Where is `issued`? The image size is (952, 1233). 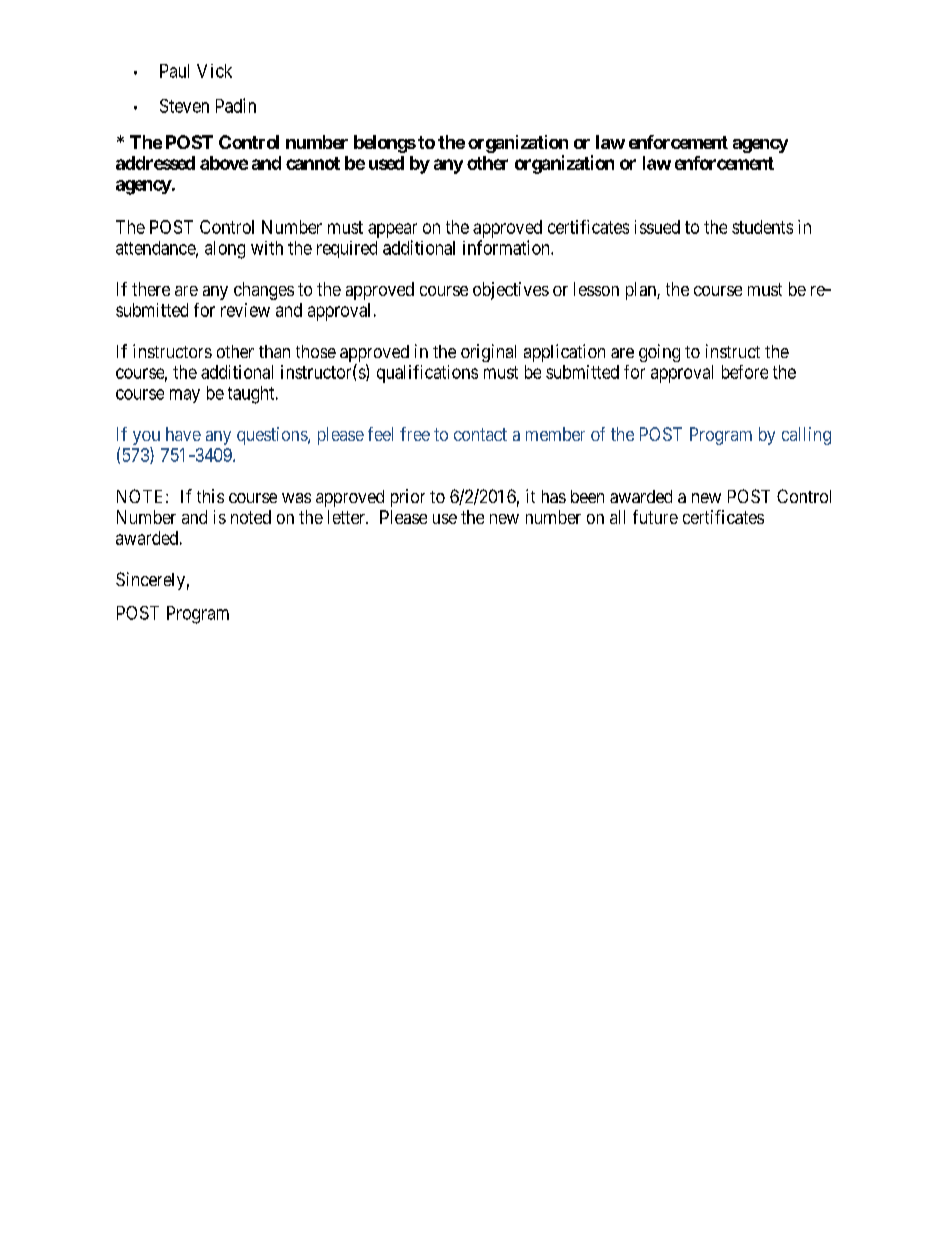 issued is located at coordinates (657, 227).
